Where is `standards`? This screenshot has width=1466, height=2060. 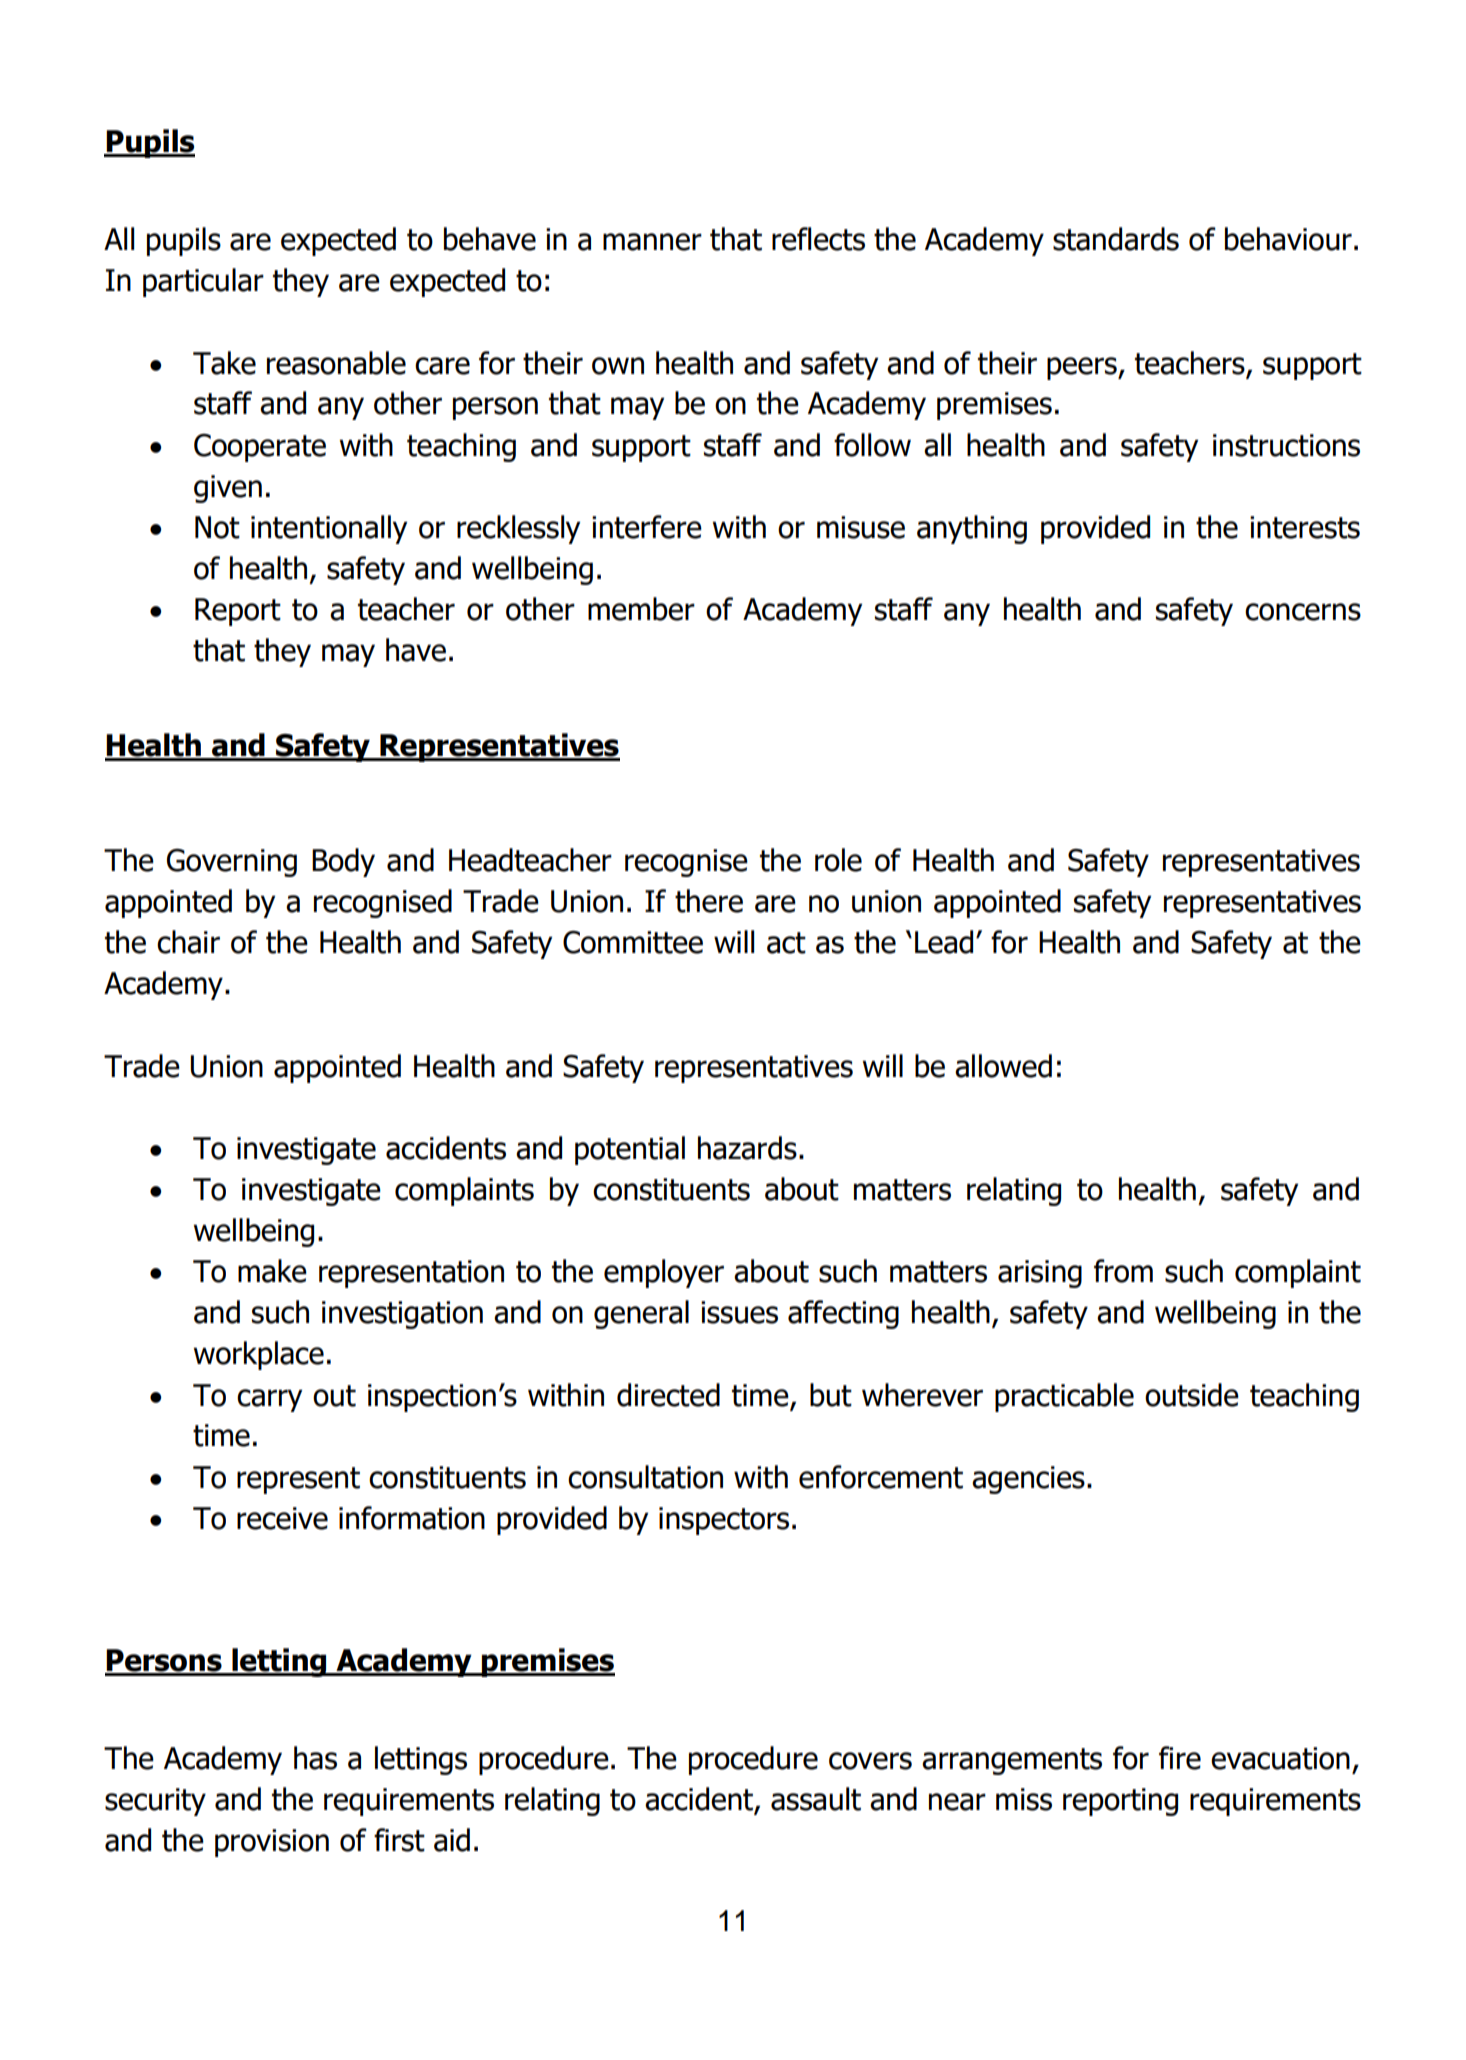
standards is located at coordinates (1116, 239).
